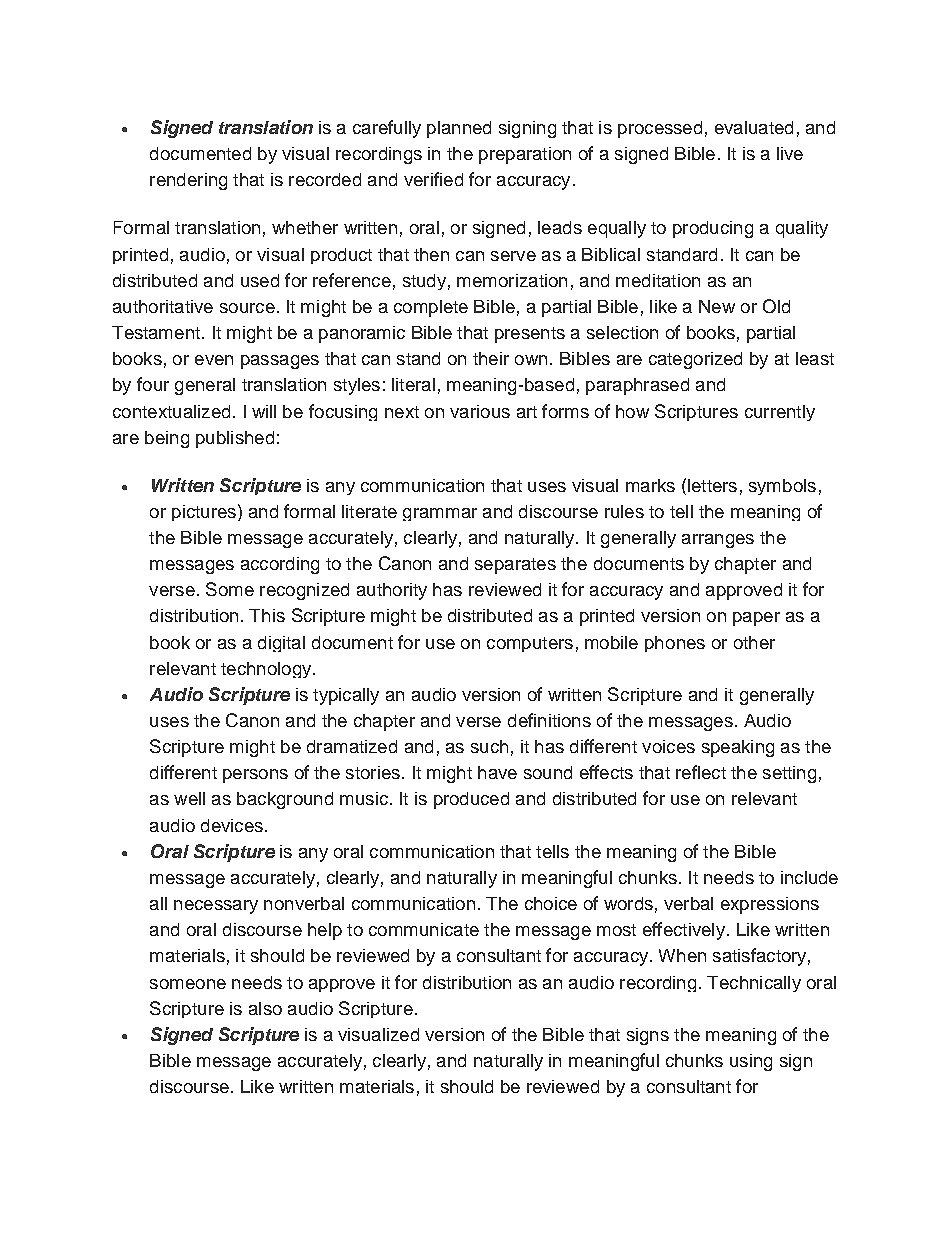 The width and height of the document is (952, 1233). I want to click on technology, so click(267, 670).
